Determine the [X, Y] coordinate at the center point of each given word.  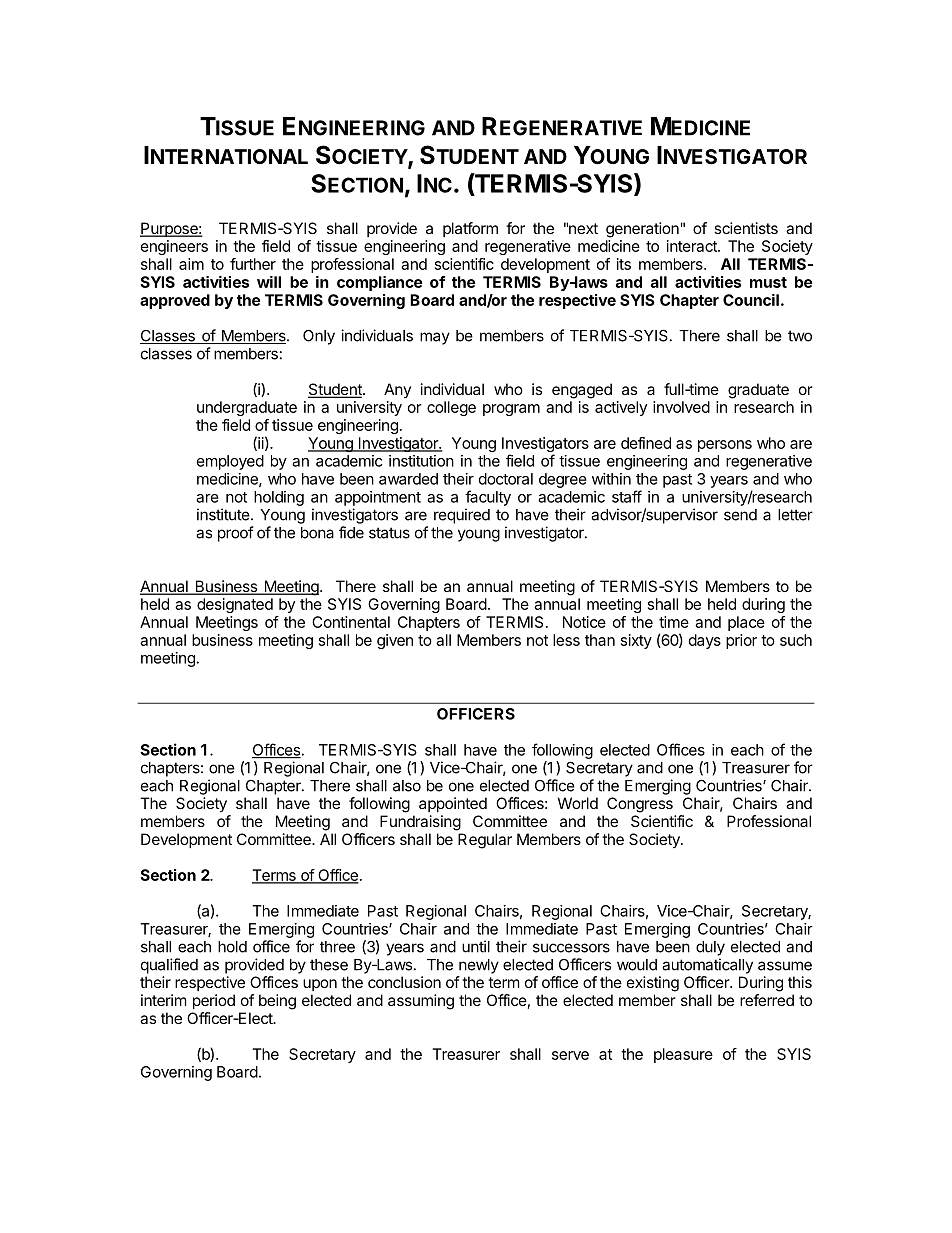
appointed [453, 804]
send [740, 515]
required [462, 516]
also [407, 786]
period [214, 1001]
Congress [640, 805]
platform [470, 229]
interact [693, 246]
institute [224, 514]
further [253, 264]
